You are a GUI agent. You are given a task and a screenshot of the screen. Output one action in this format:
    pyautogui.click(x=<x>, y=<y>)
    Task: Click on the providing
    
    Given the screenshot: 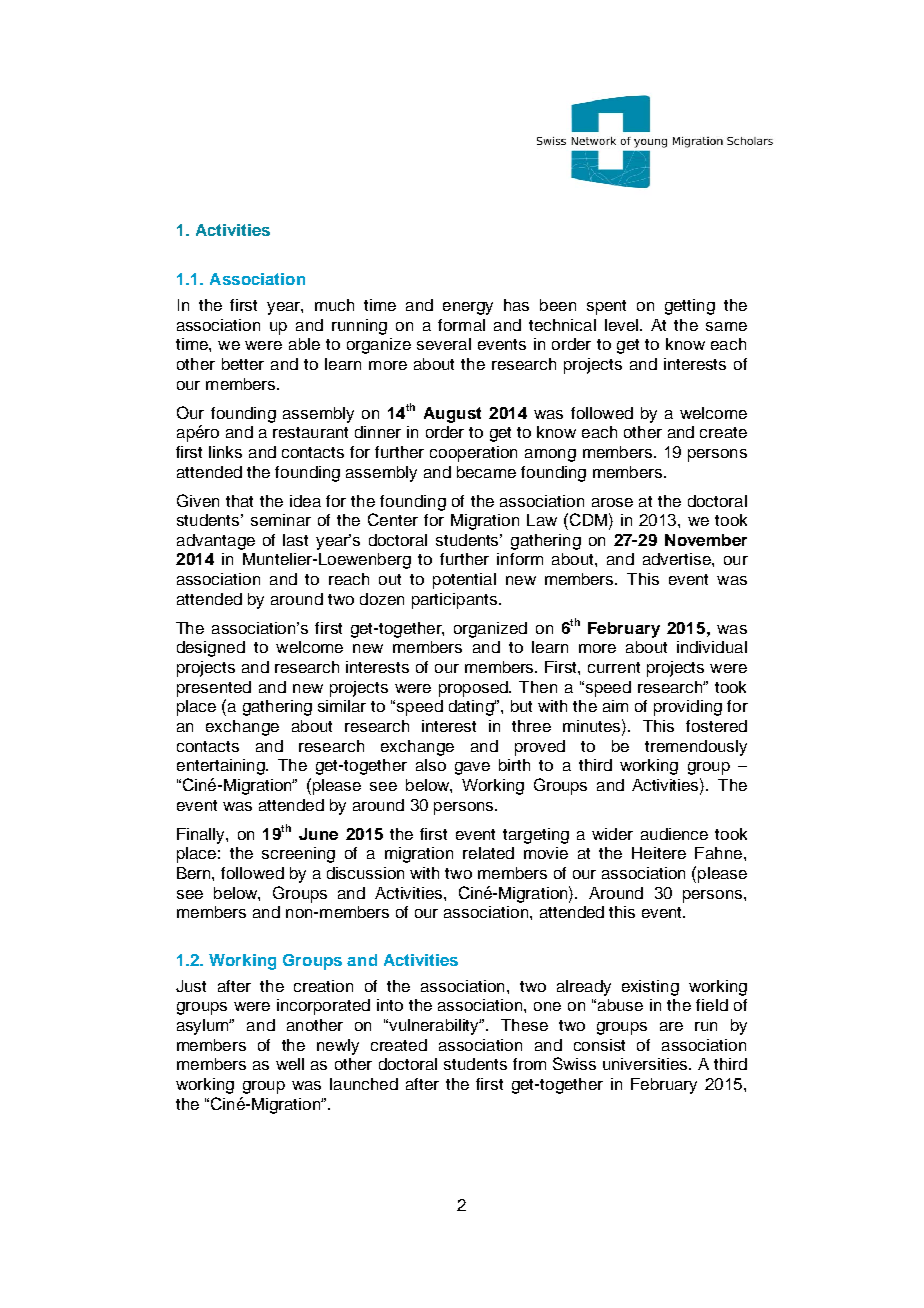 What is the action you would take?
    pyautogui.click(x=688, y=708)
